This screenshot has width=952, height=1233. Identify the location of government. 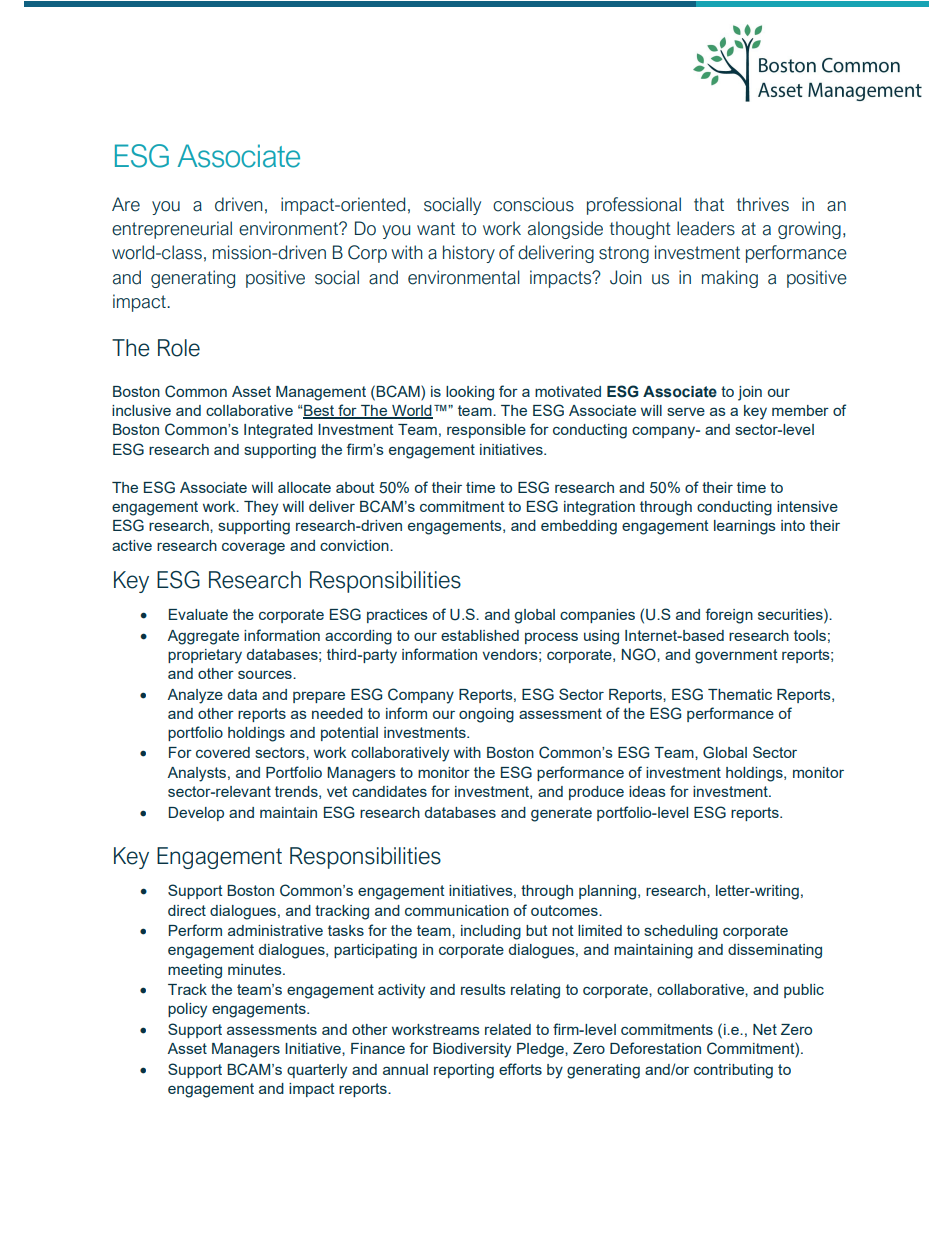
(736, 656).
